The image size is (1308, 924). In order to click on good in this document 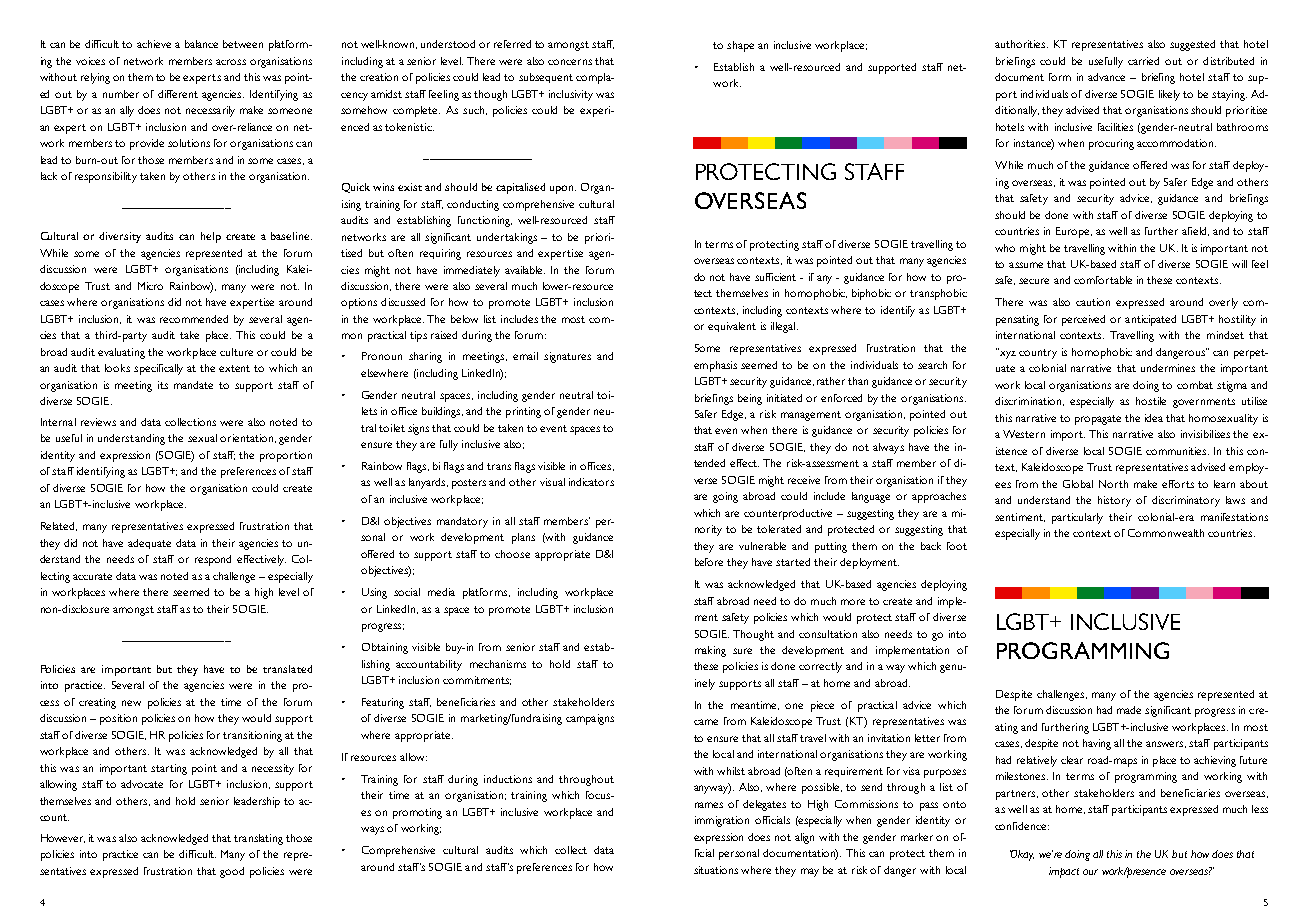, I will do `click(232, 872)`.
